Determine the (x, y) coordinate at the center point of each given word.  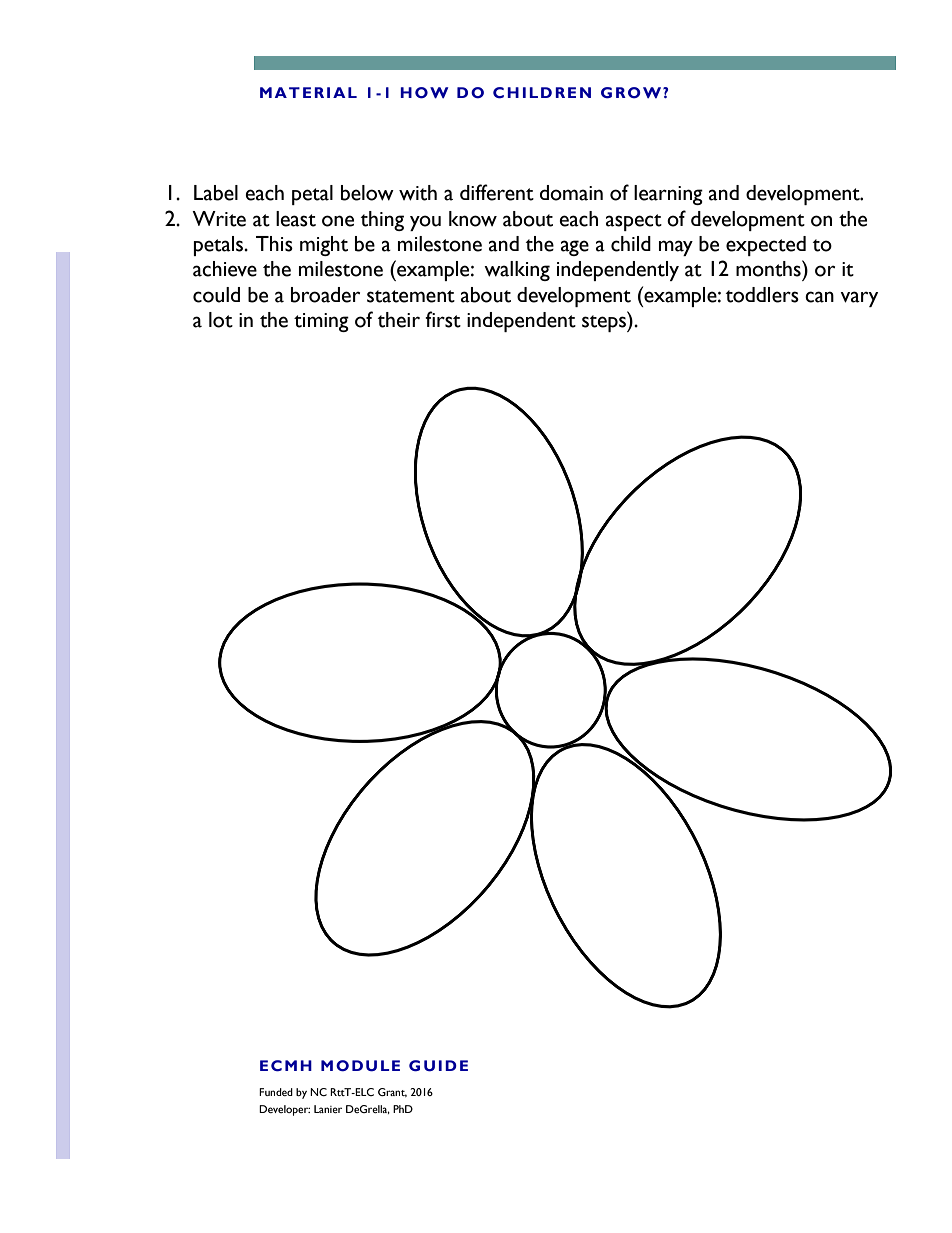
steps (605, 323)
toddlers (762, 295)
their (399, 320)
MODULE (360, 1066)
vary (859, 299)
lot (221, 320)
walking (517, 271)
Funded (276, 1092)
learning (668, 195)
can (819, 297)
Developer (284, 1110)
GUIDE (438, 1066)
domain (571, 193)
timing (321, 322)
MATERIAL (308, 92)
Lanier (328, 1109)
